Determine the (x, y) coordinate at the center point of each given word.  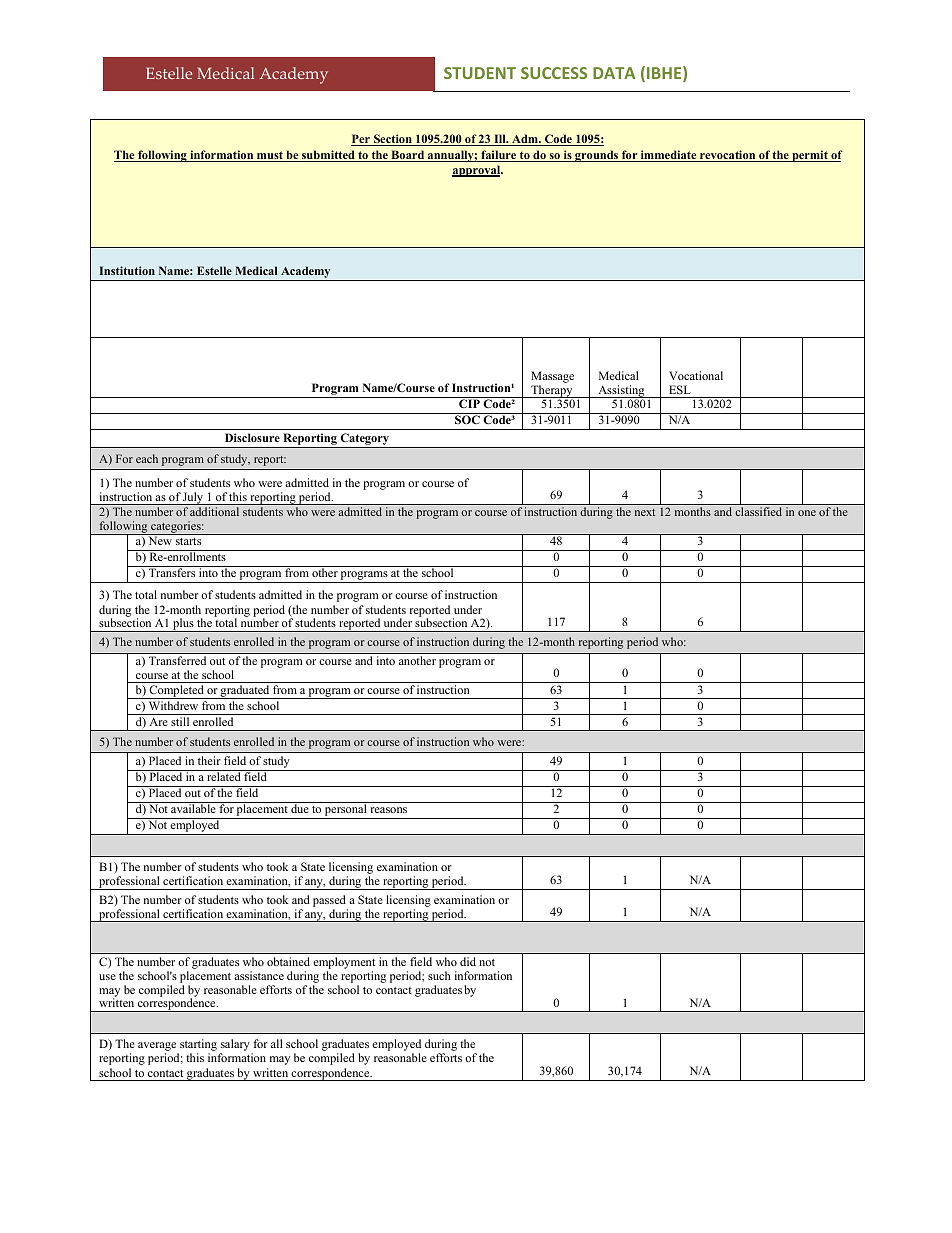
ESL (680, 389)
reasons (389, 810)
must (270, 156)
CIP (469, 403)
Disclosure (252, 437)
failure (498, 156)
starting (197, 1046)
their (209, 760)
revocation (728, 156)
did (468, 961)
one (807, 513)
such (439, 975)
